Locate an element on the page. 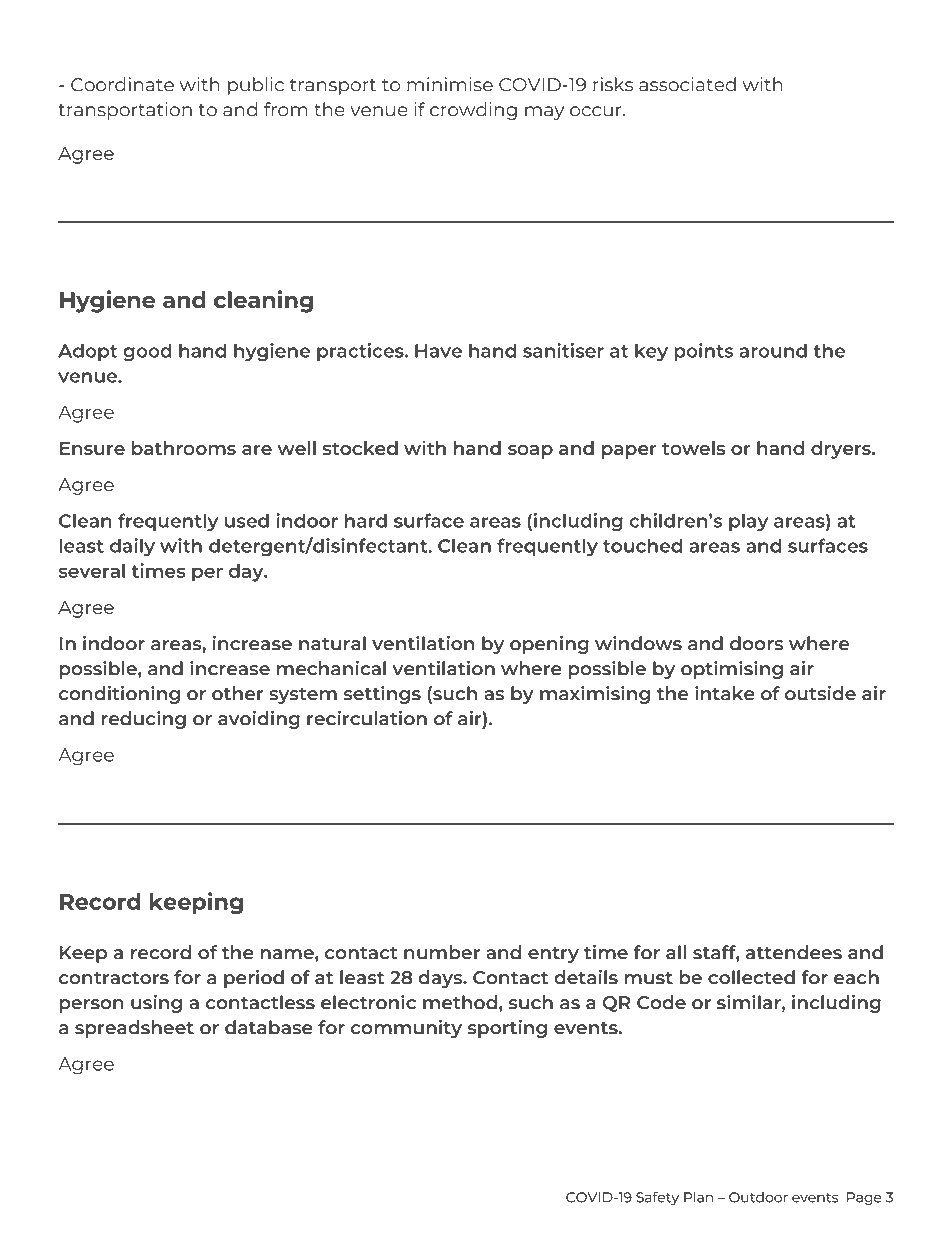 The width and height of the document is (952, 1233). play is located at coordinates (748, 522).
